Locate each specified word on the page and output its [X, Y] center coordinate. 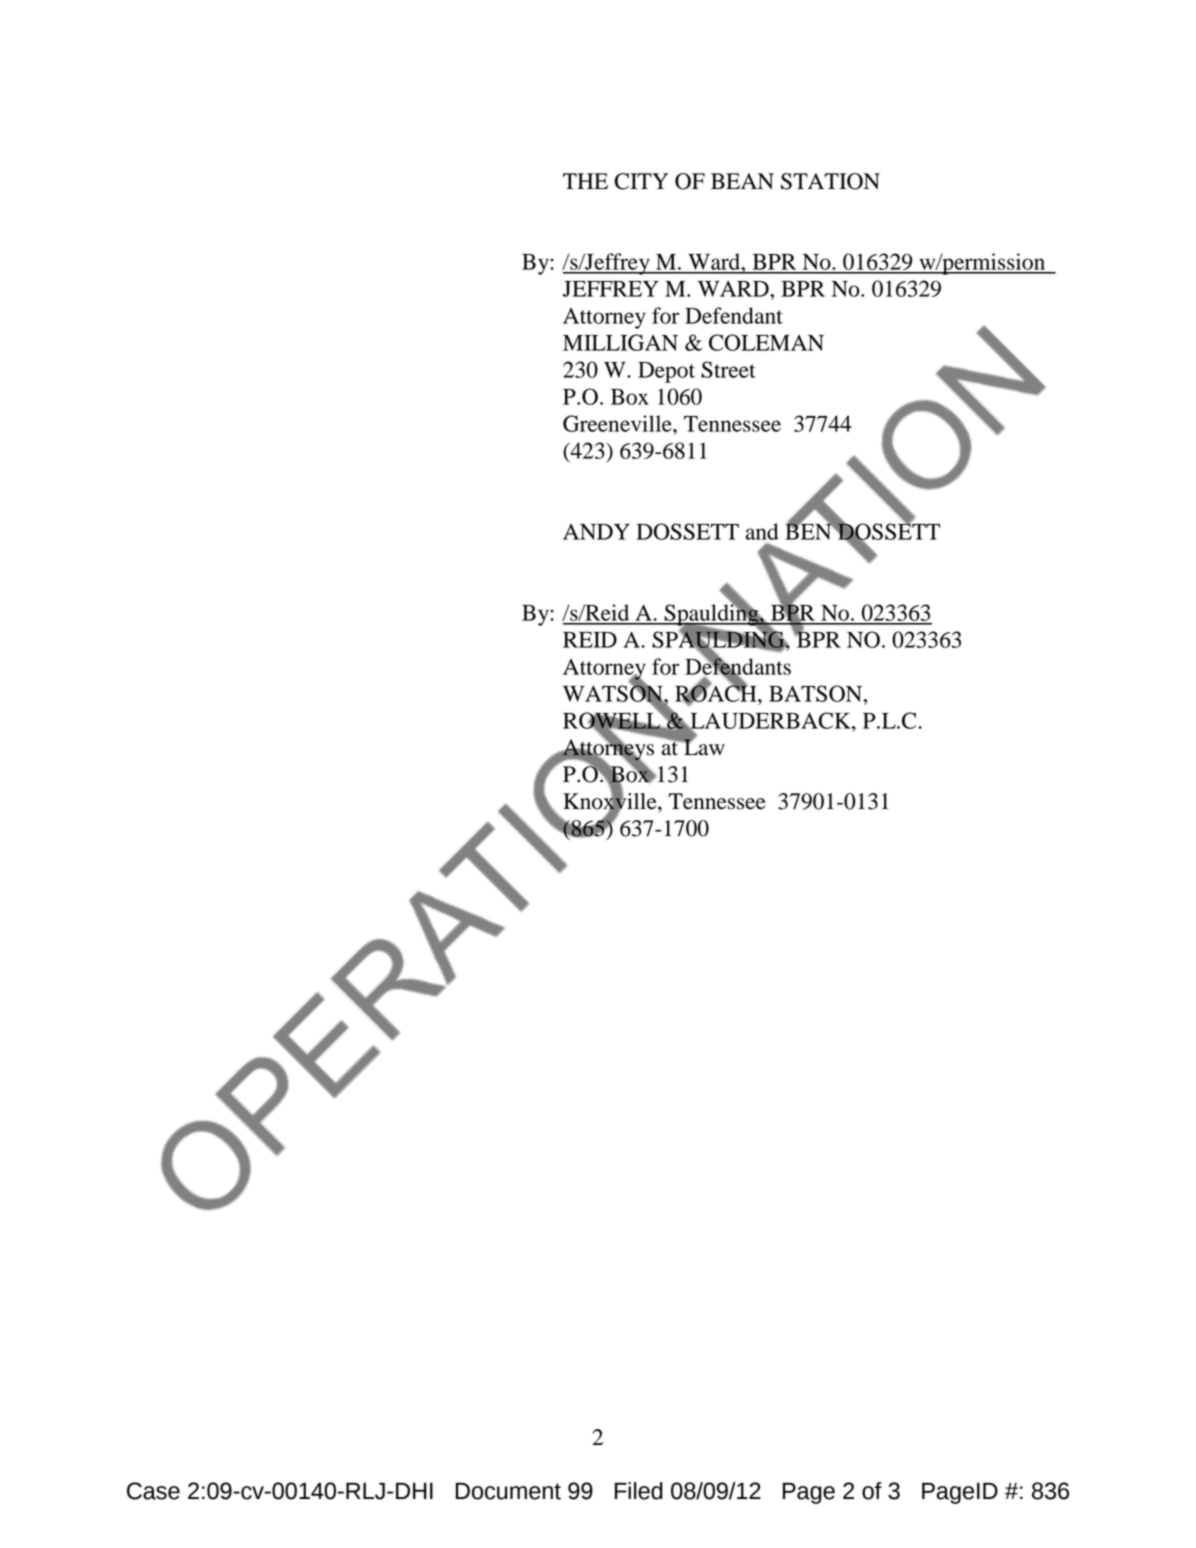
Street [728, 369]
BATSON [817, 693]
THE [585, 181]
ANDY [596, 532]
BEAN [742, 181]
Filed [639, 1491]
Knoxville [611, 801]
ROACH [717, 693]
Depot [666, 372]
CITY [641, 181]
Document [508, 1491]
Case [153, 1491]
